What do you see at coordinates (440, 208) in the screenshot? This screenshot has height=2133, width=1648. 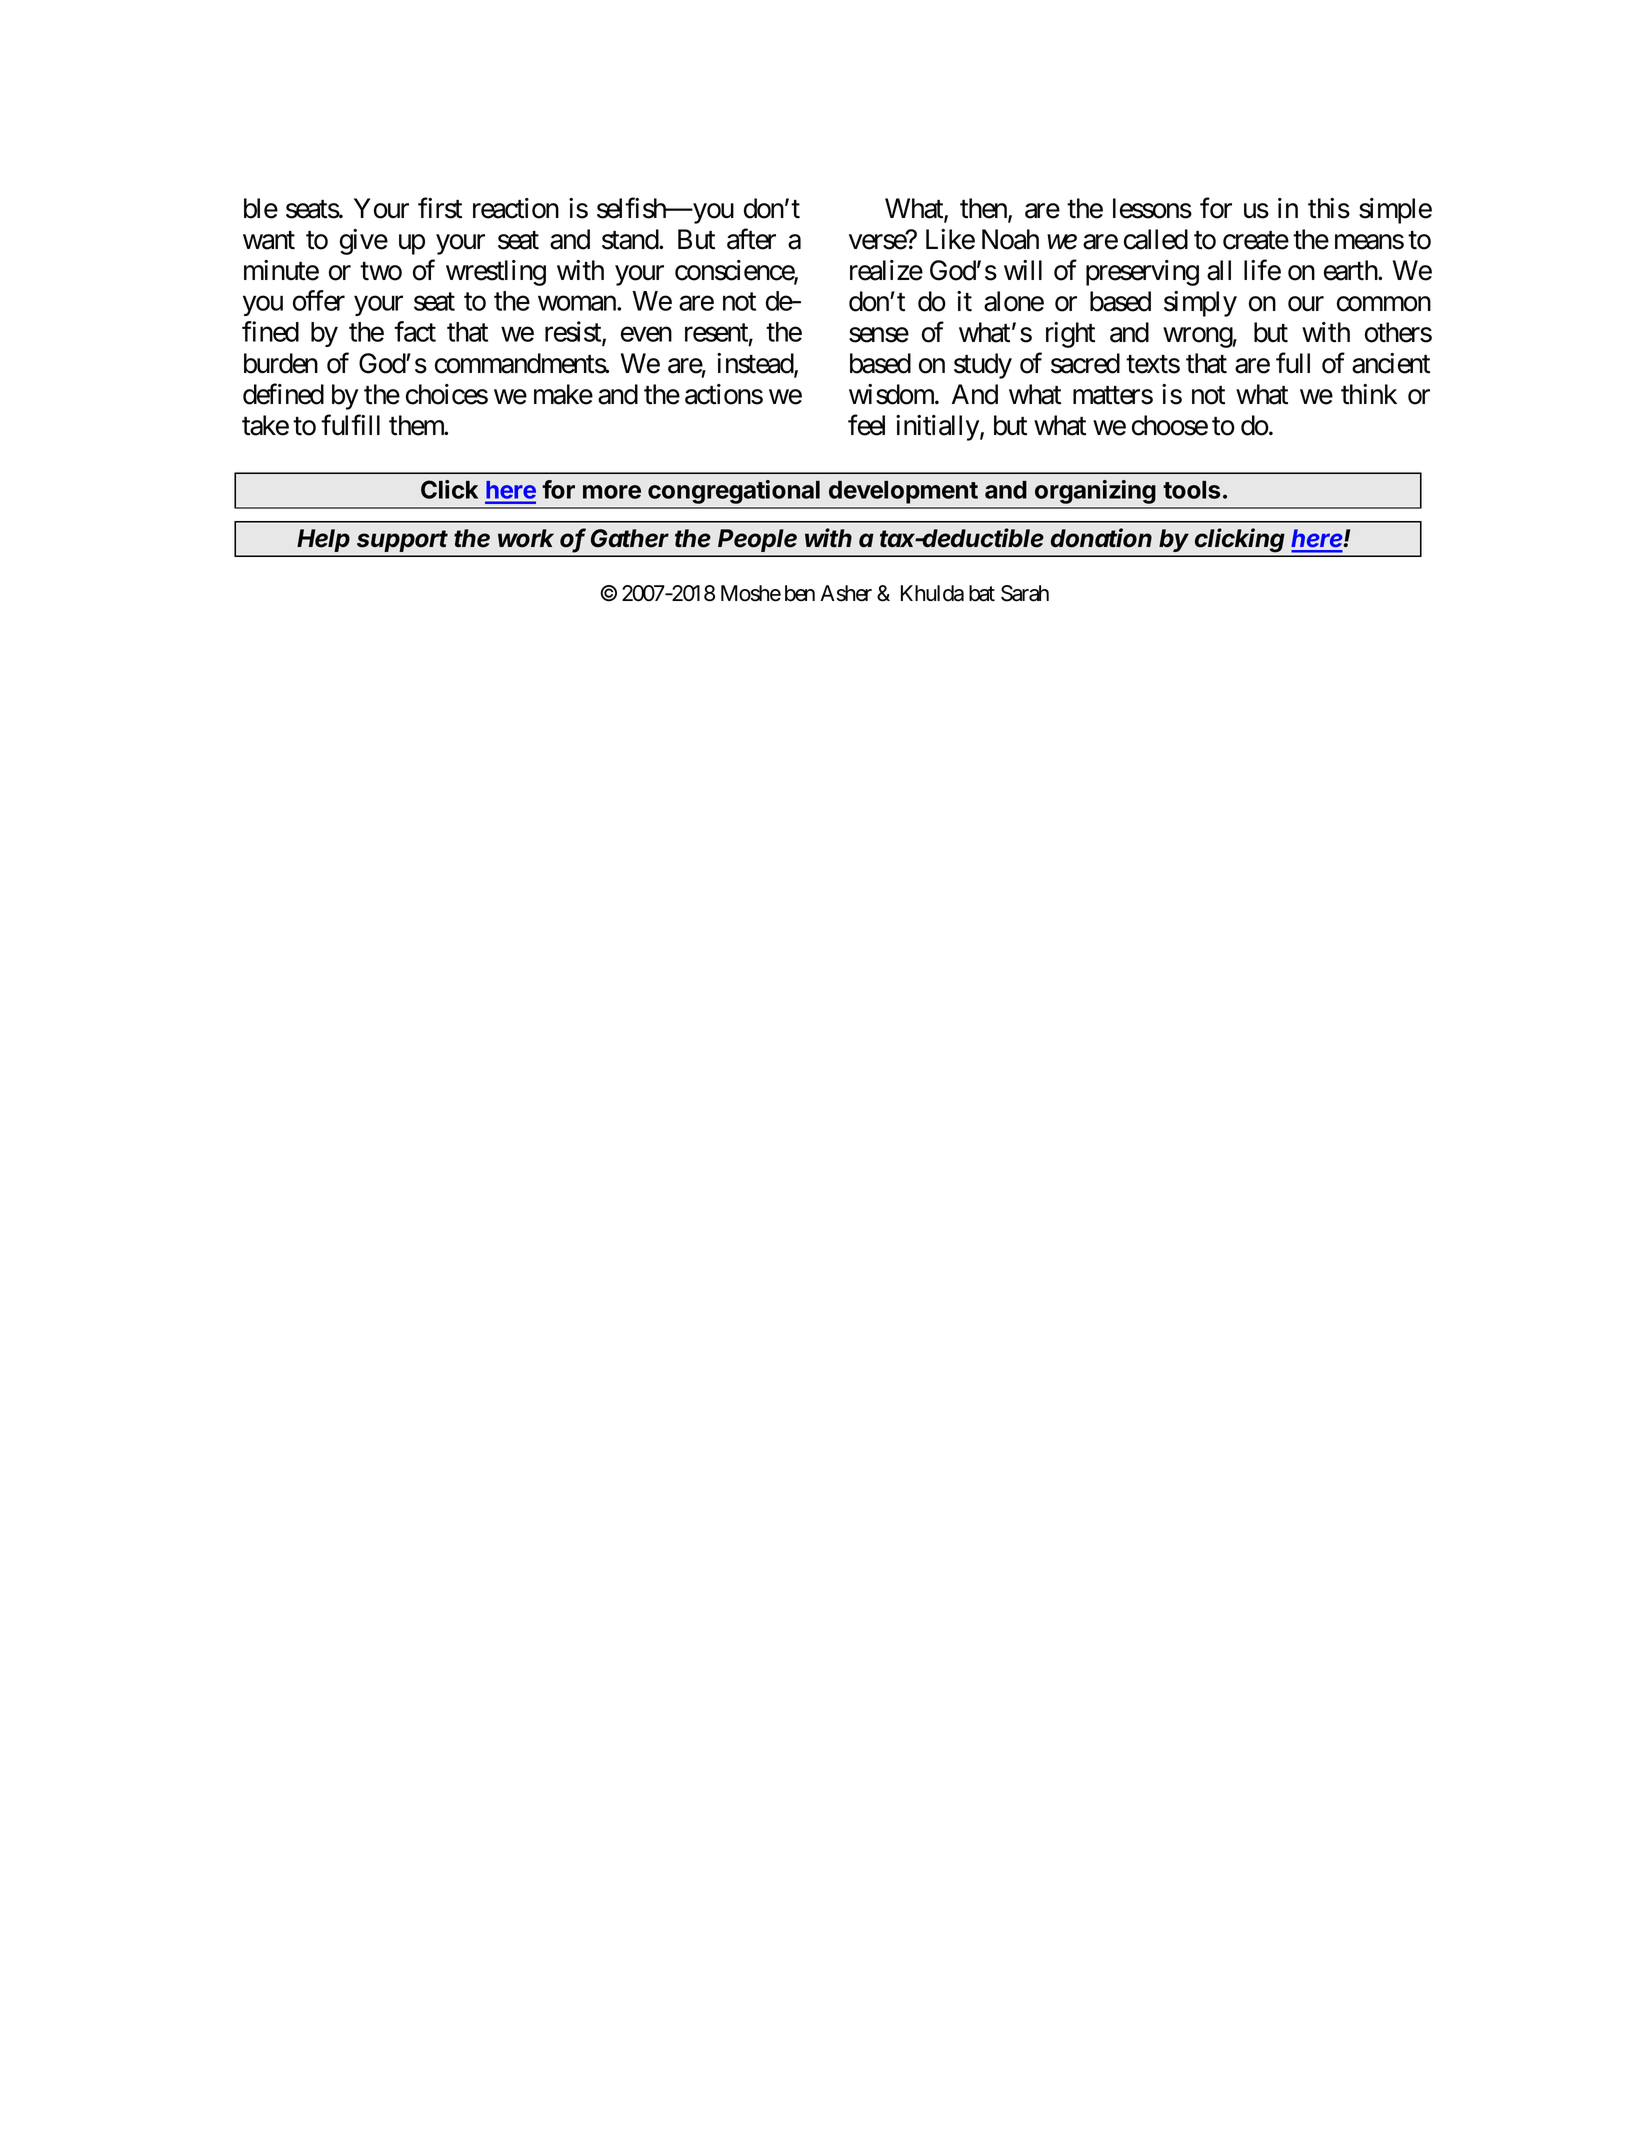 I see `first` at bounding box center [440, 208].
